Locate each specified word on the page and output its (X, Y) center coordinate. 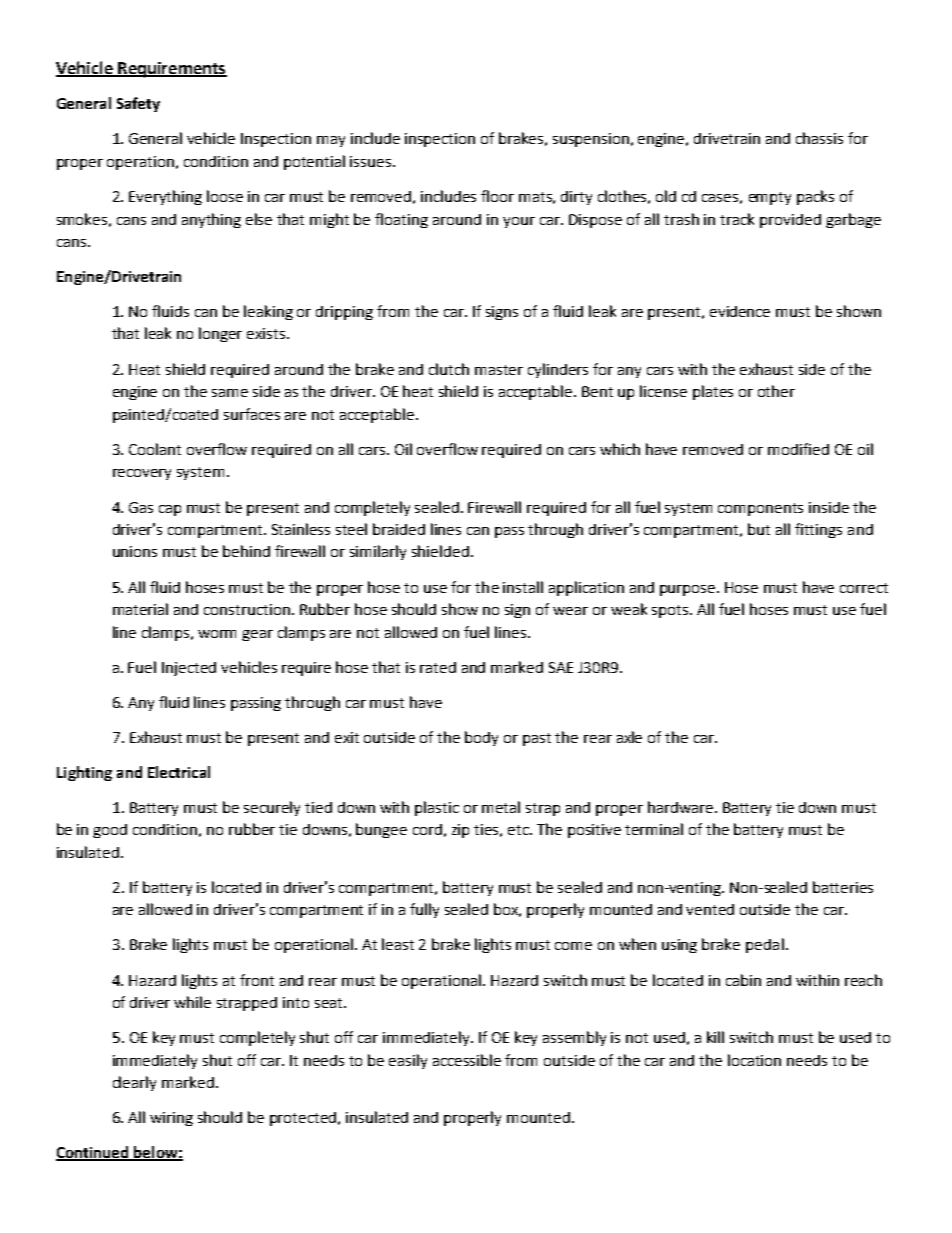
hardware (680, 807)
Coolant (155, 449)
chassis (819, 138)
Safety (138, 104)
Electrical (179, 772)
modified (798, 449)
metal (501, 807)
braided (399, 529)
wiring (171, 1119)
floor (497, 196)
